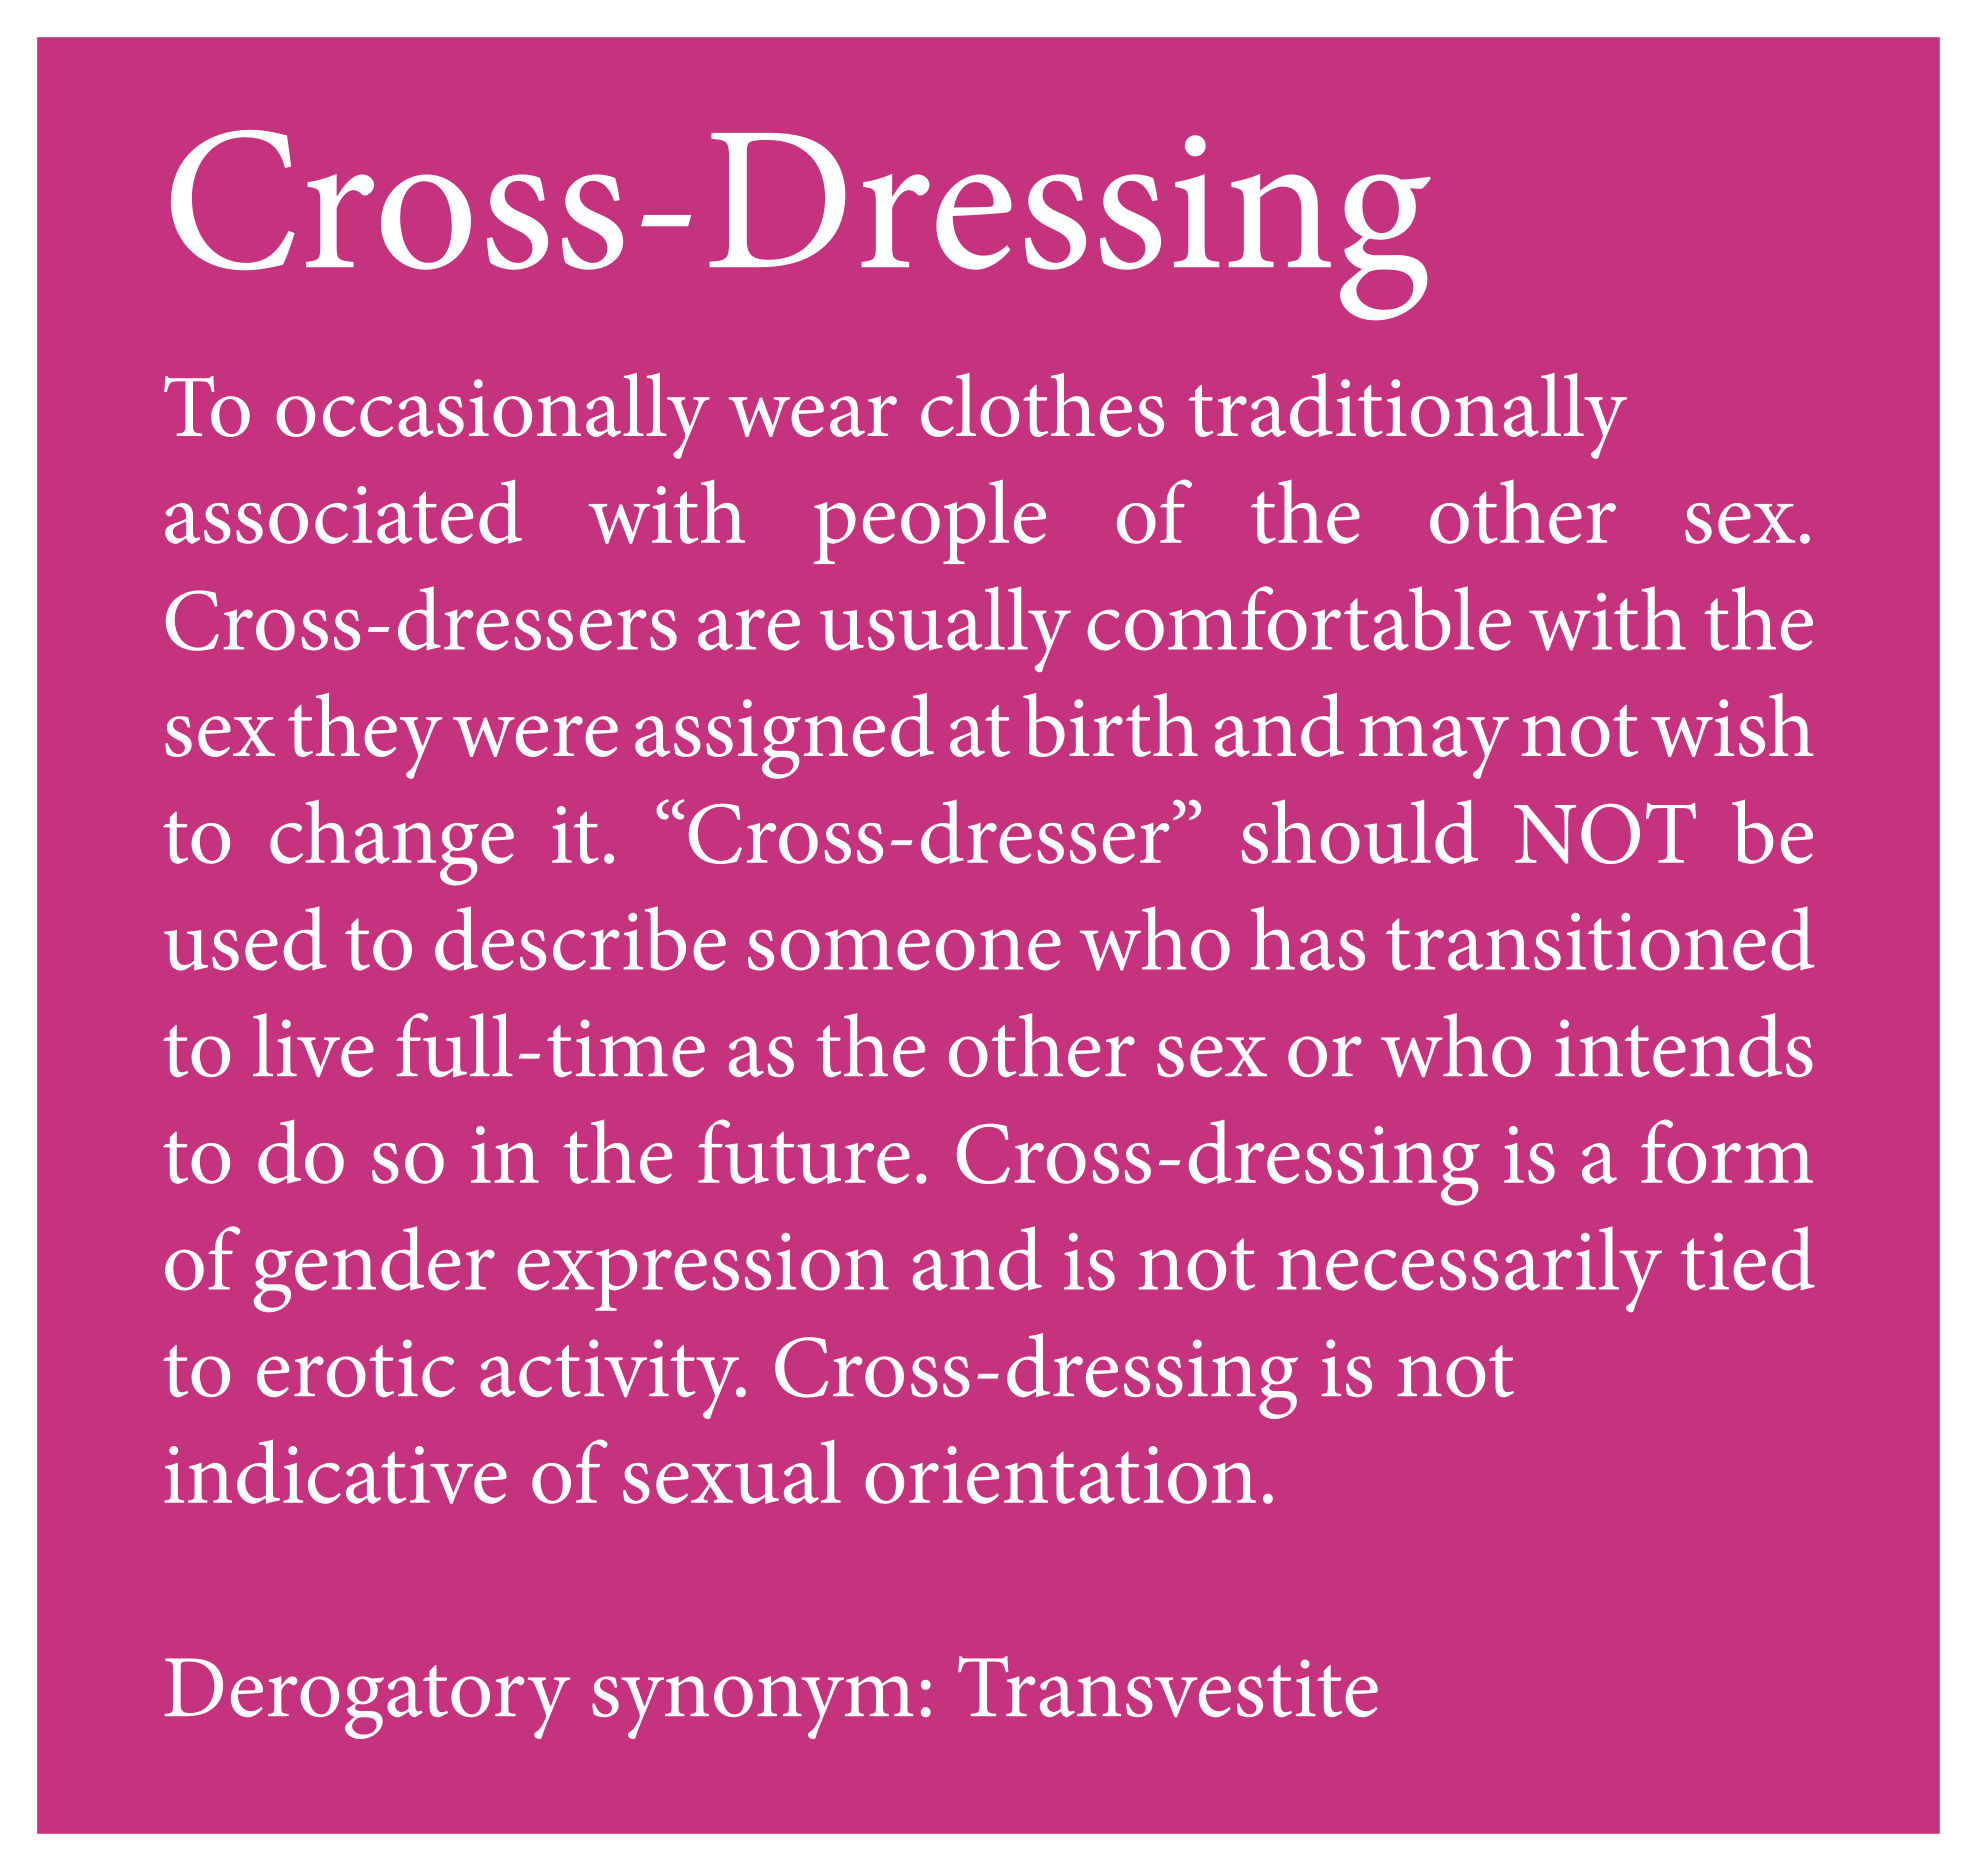 This page has width=1977, height=1871. I want to click on may, so click(1434, 747).
